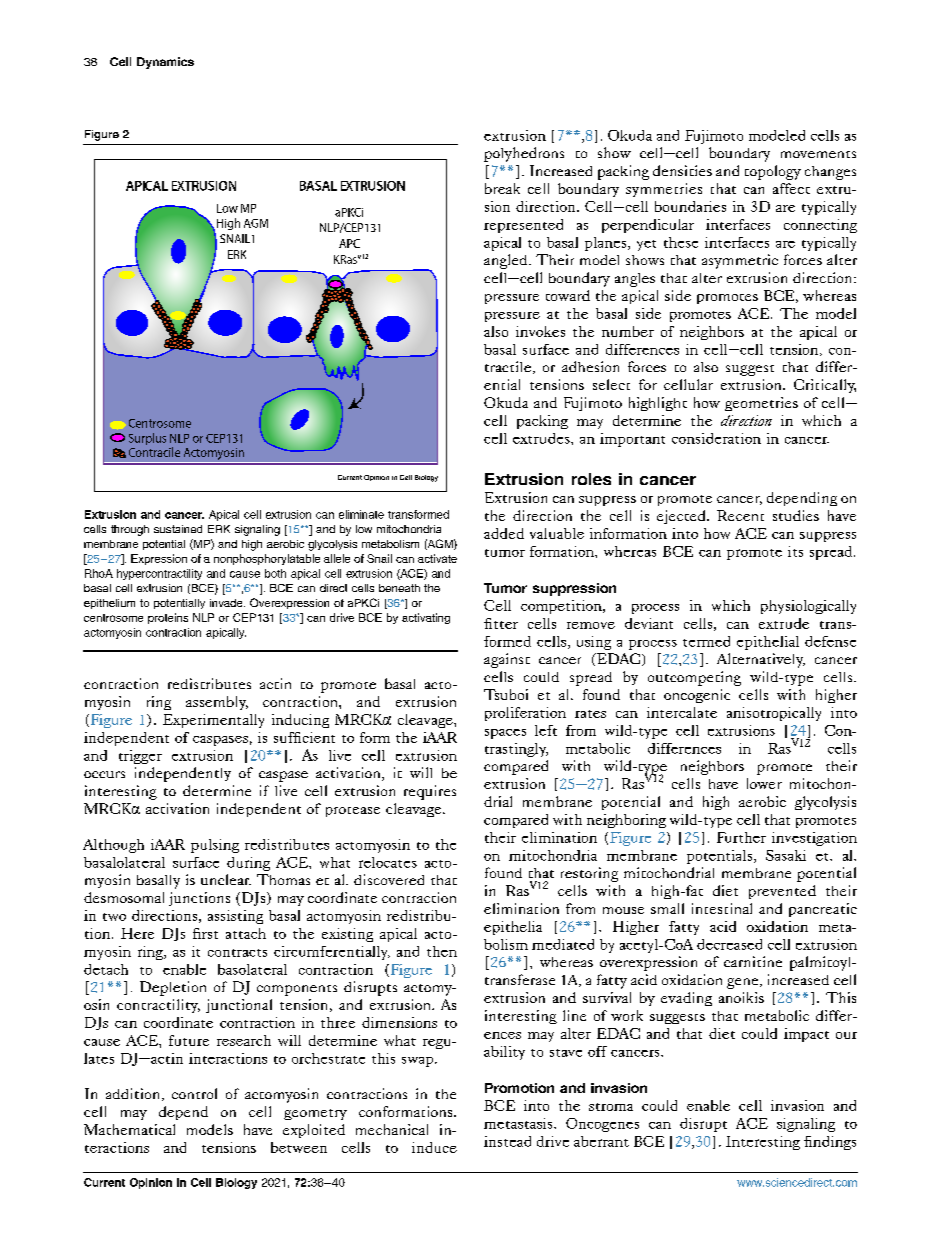 This screenshot has width=952, height=1235. What do you see at coordinates (808, 607) in the screenshot?
I see `physiologically` at bounding box center [808, 607].
